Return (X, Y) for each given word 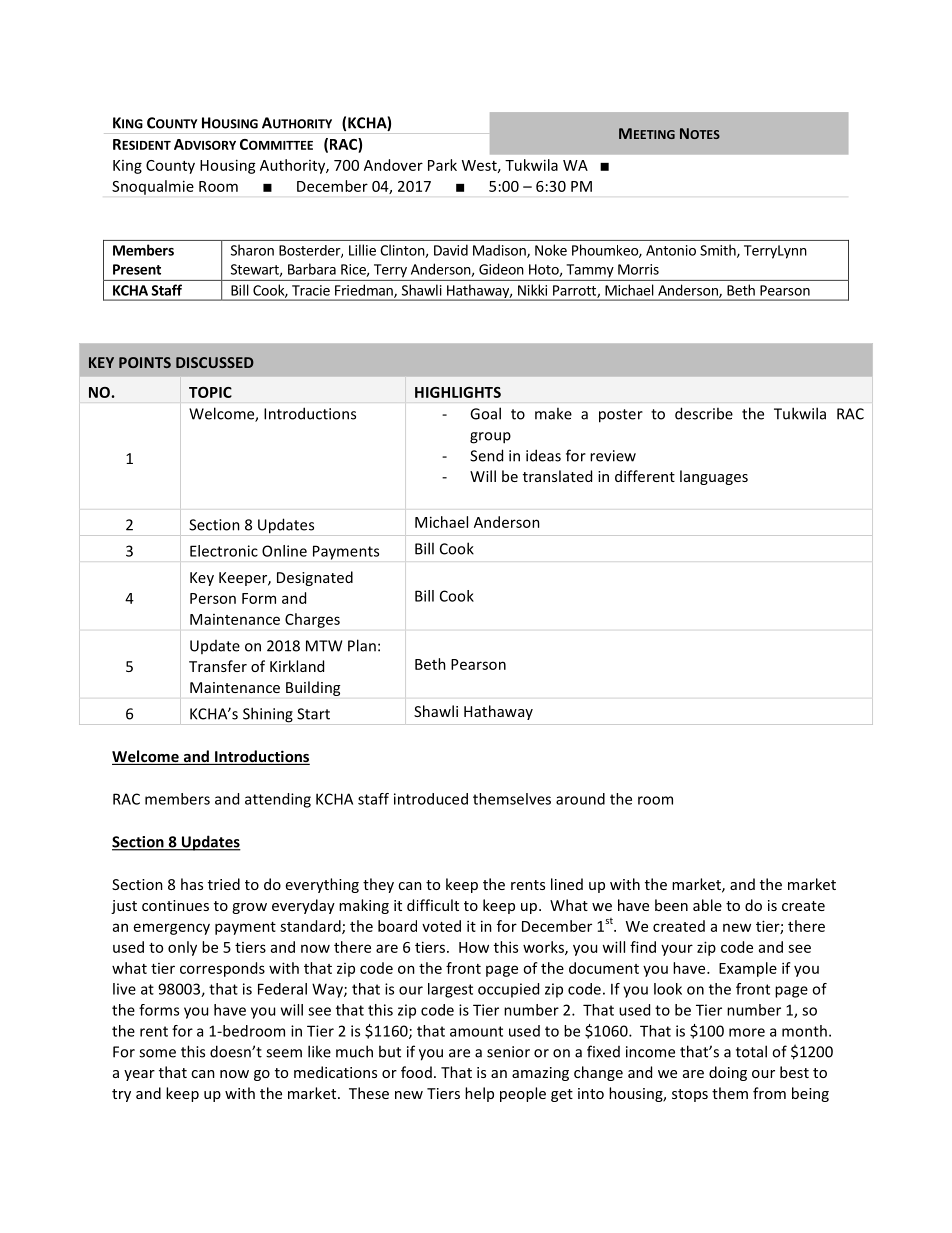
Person (213, 598)
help (479, 1094)
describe (704, 413)
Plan (362, 645)
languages (714, 477)
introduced (431, 799)
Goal (485, 413)
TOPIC (210, 392)
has (192, 884)
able (707, 905)
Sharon (252, 250)
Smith (719, 251)
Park (442, 165)
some (157, 1053)
